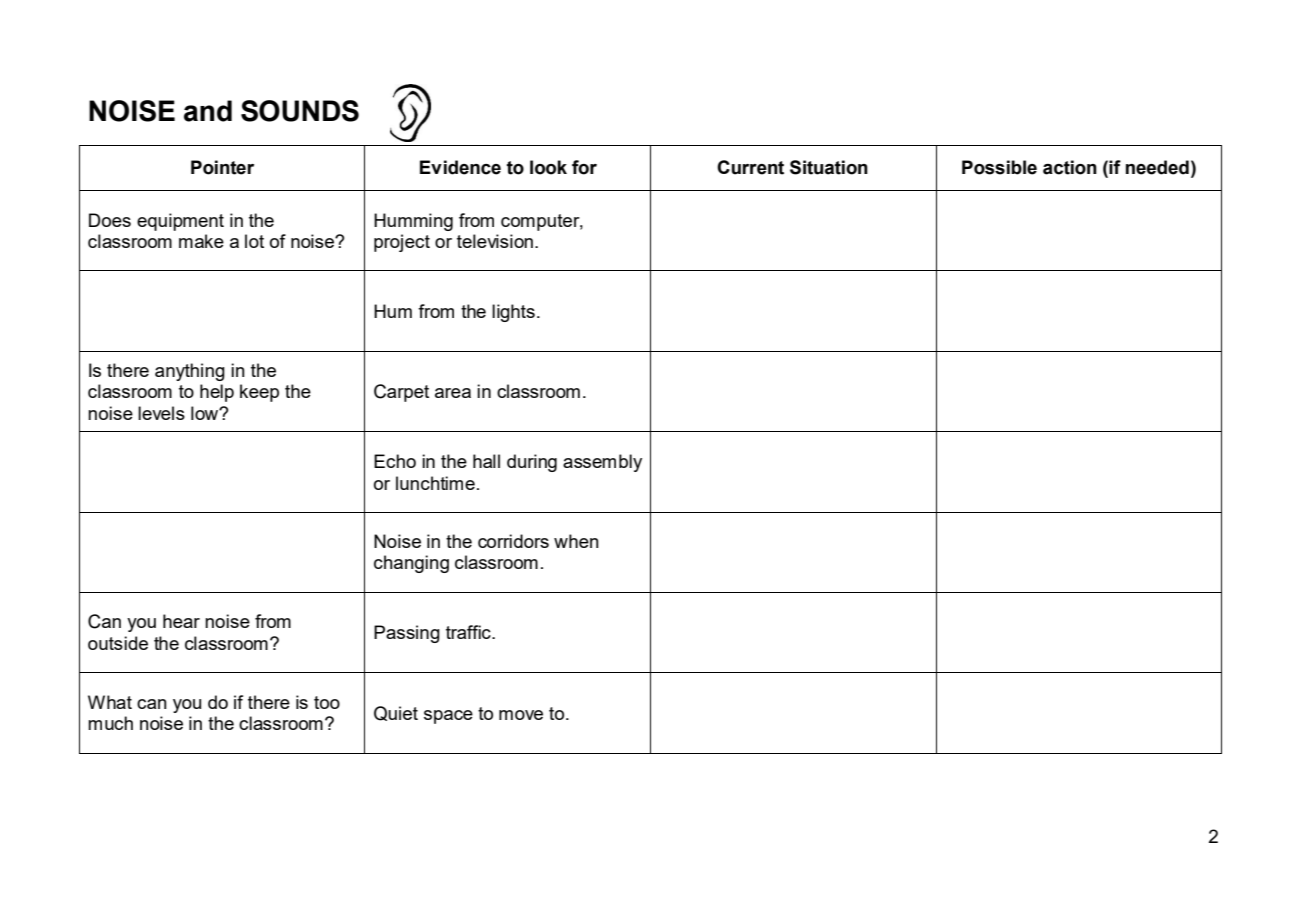  I want to click on when, so click(576, 541).
